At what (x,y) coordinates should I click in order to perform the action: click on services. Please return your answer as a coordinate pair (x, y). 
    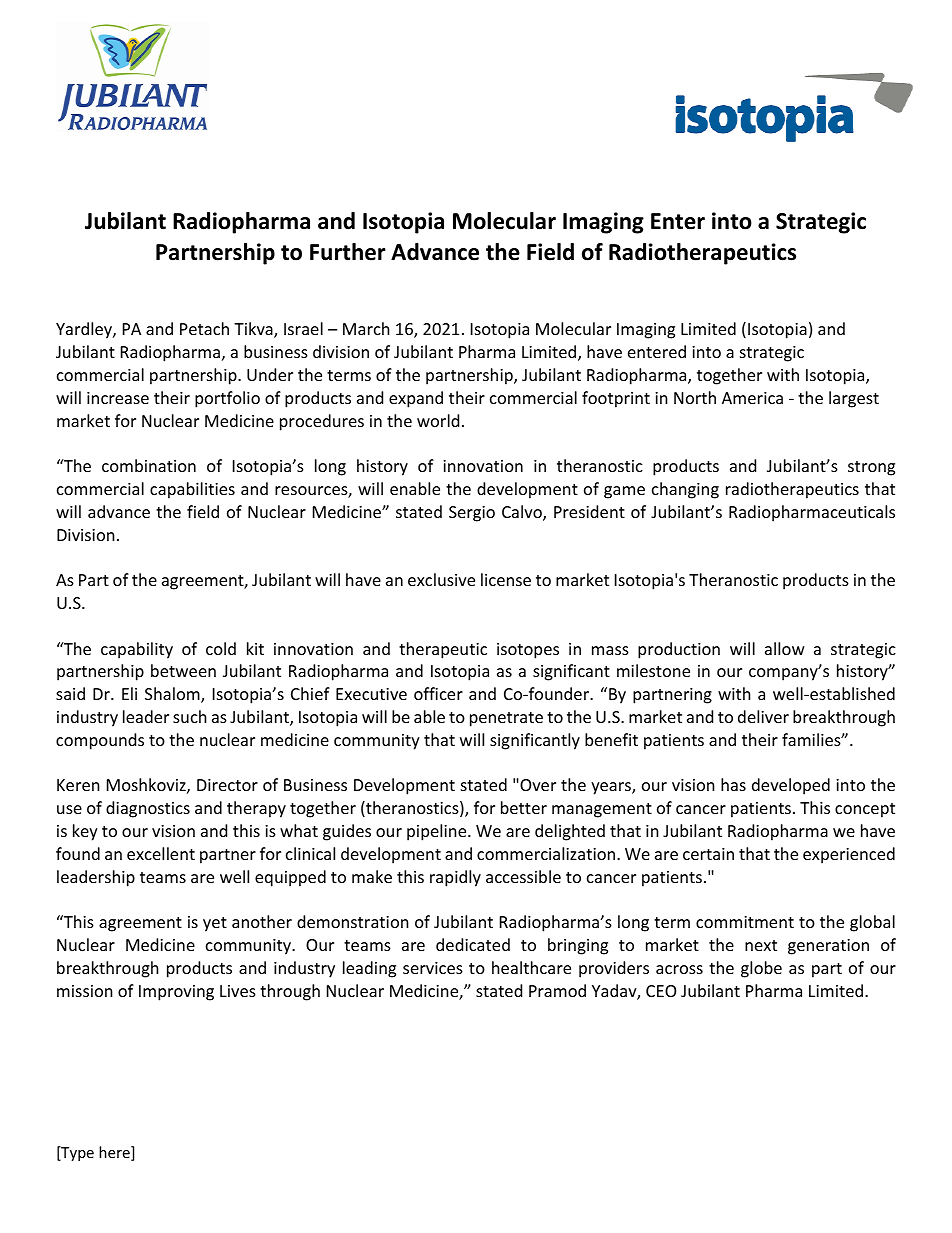
    Looking at the image, I should click on (433, 968).
